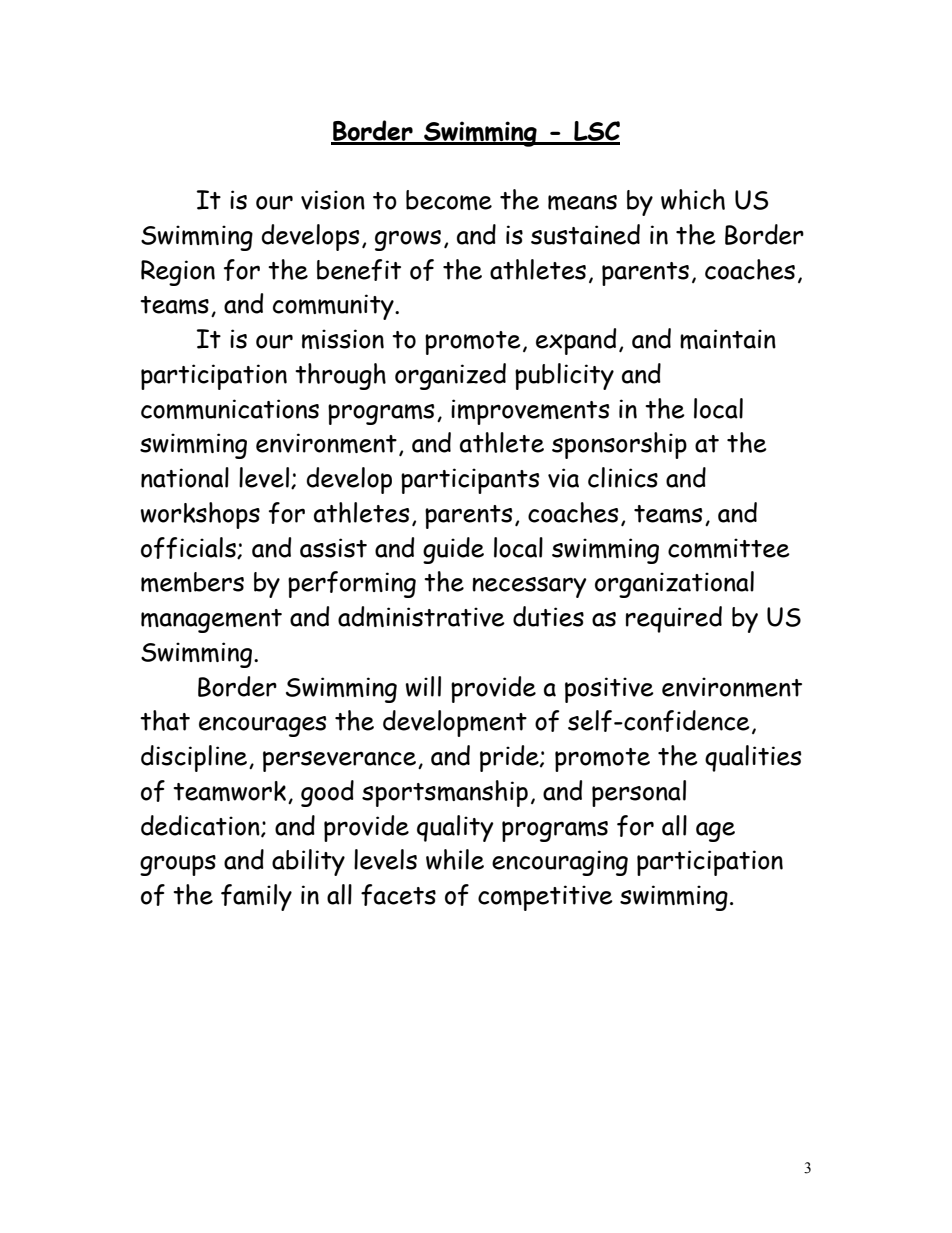  What do you see at coordinates (449, 200) in the screenshot?
I see `become` at bounding box center [449, 200].
